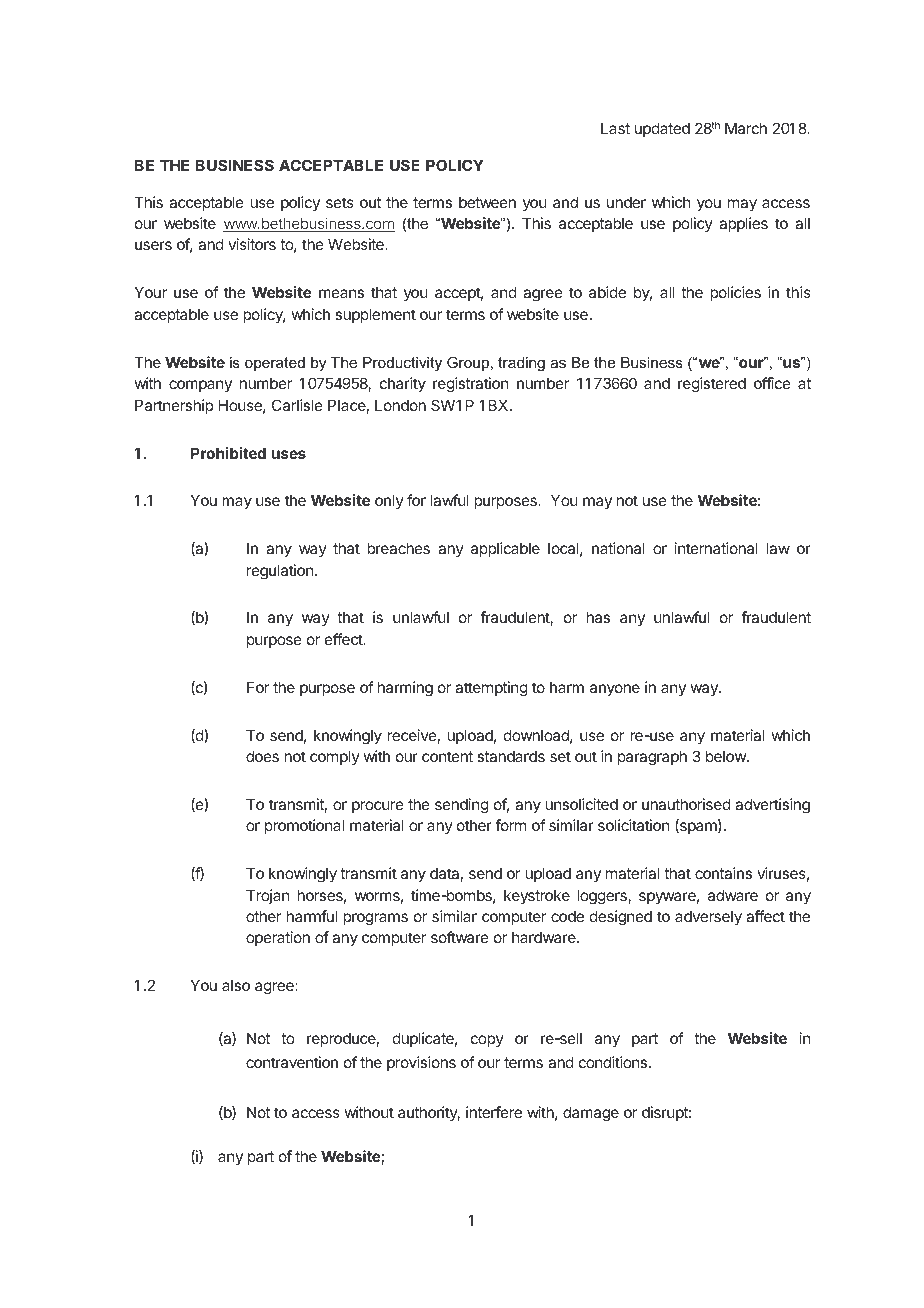 This image has height=1308, width=924. Describe the element at coordinates (712, 385) in the image. I see `registered` at that location.
